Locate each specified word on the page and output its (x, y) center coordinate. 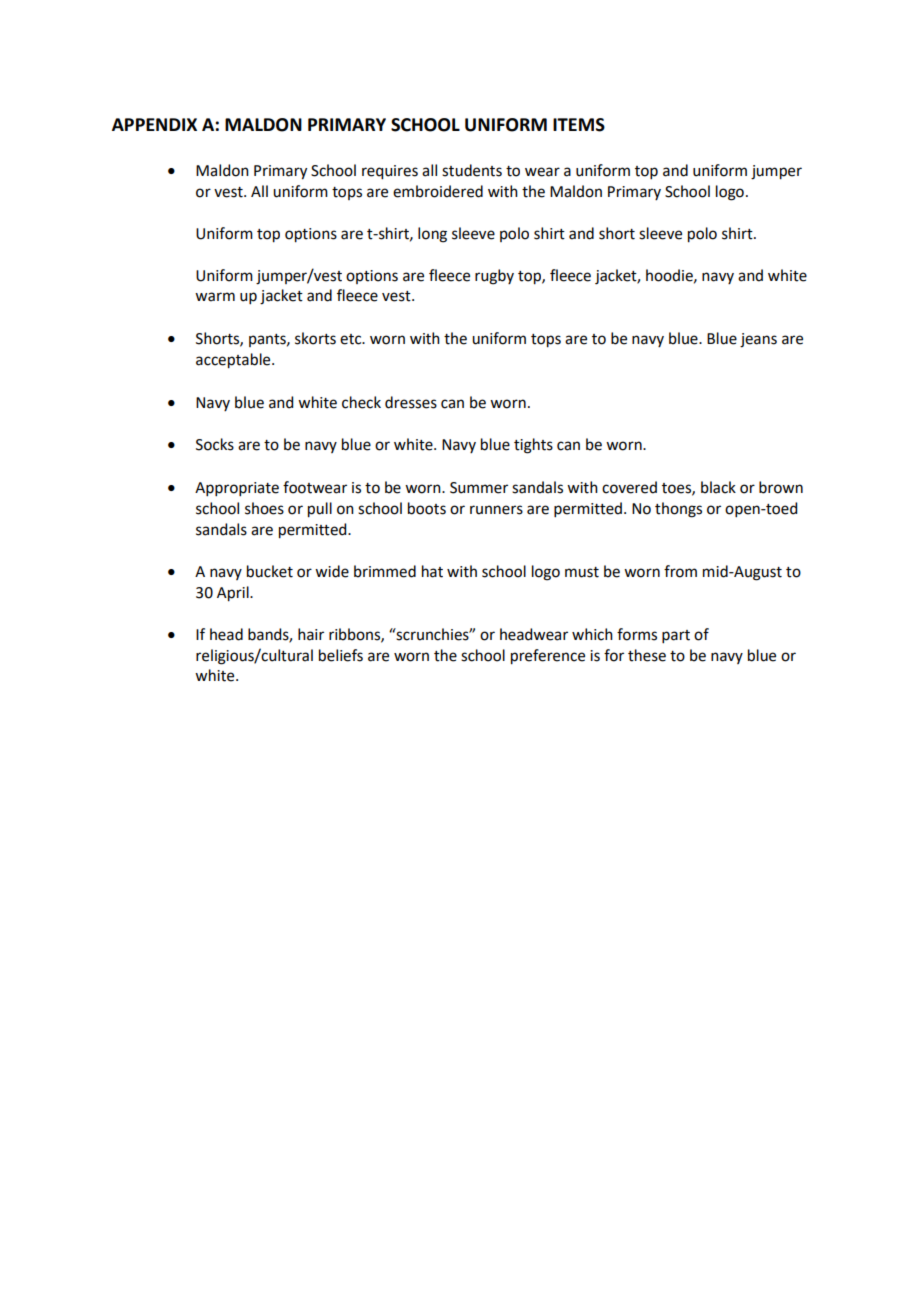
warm (215, 297)
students (472, 170)
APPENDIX (154, 124)
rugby (494, 277)
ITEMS (579, 125)
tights (533, 446)
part (676, 636)
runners (496, 510)
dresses (411, 402)
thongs (678, 510)
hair (311, 634)
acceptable (234, 361)
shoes (264, 508)
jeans (758, 340)
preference (548, 657)
